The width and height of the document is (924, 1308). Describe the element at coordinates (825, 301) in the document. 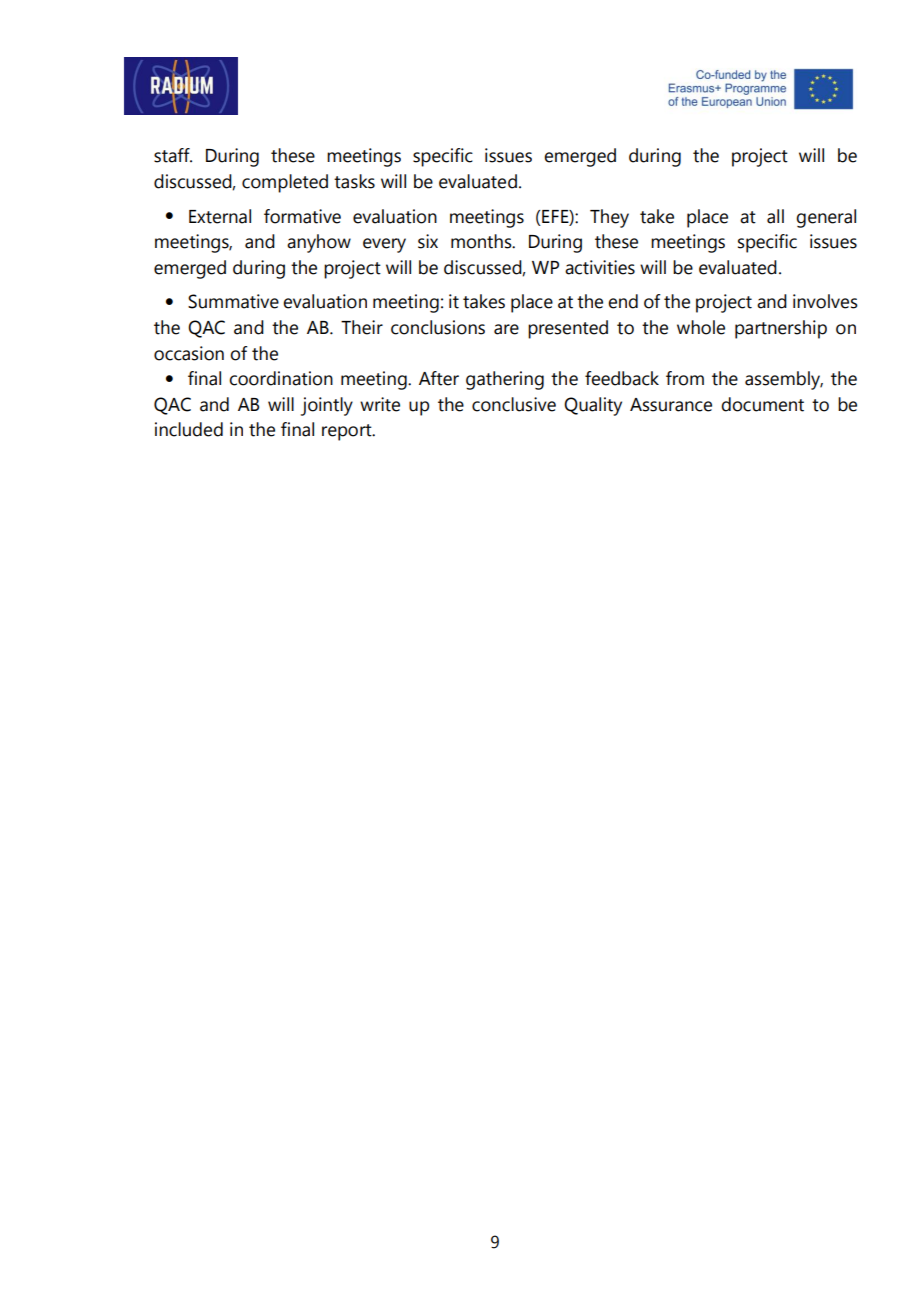

I see `involves` at that location.
